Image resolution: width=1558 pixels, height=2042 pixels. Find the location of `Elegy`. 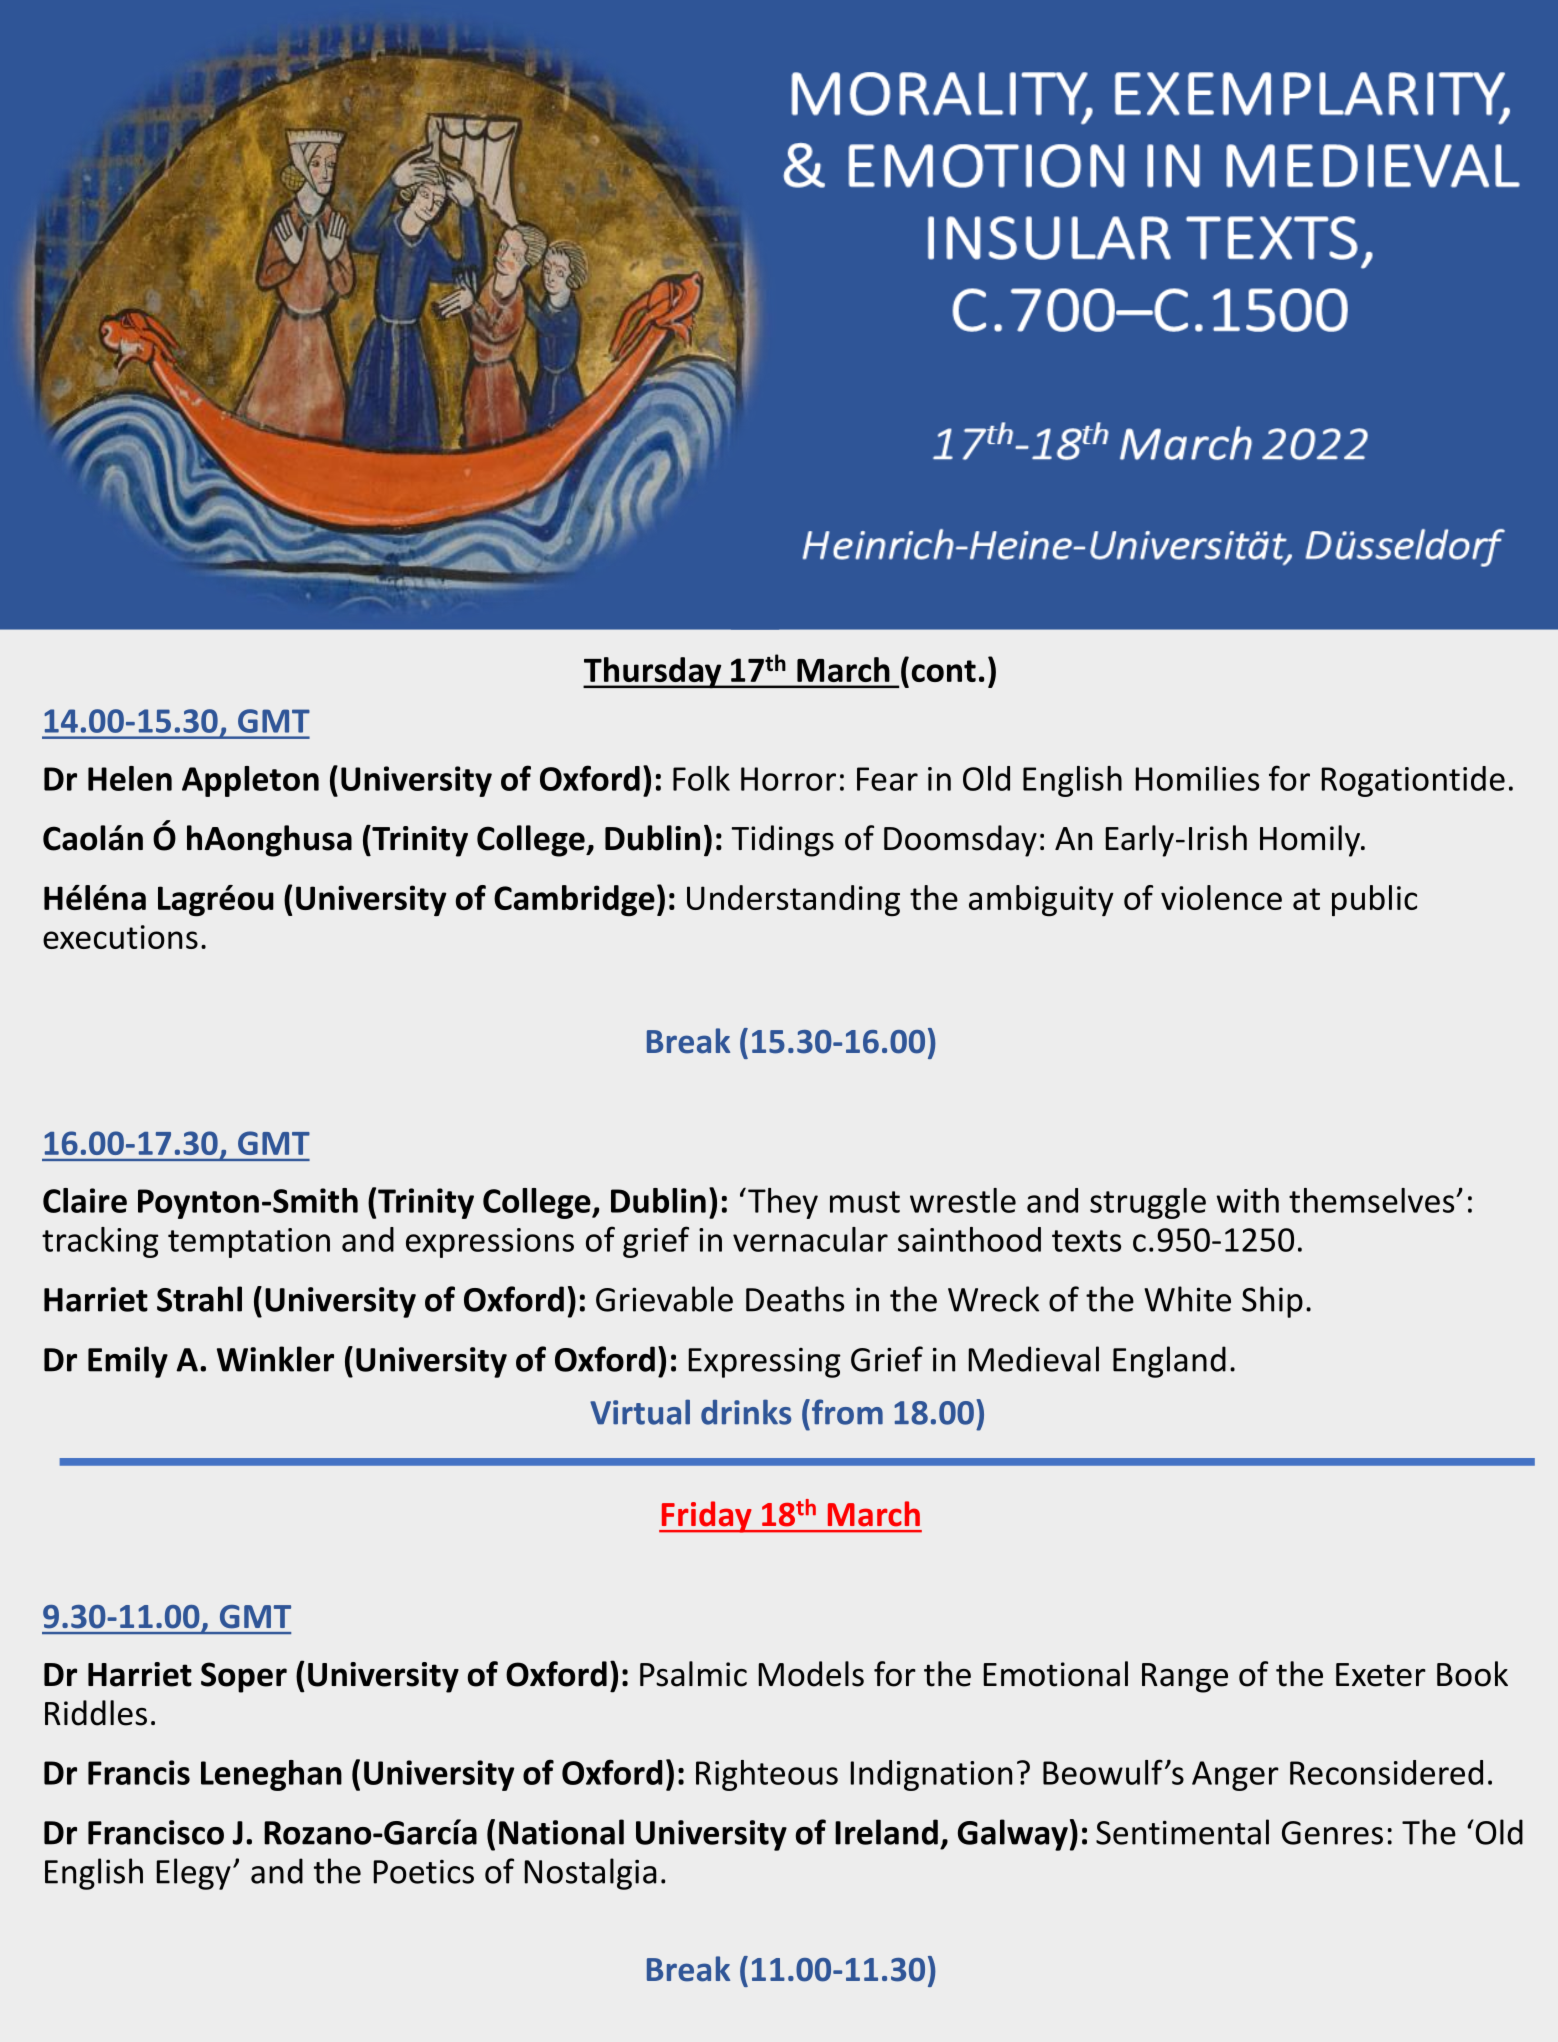

Elegy is located at coordinates (194, 1874).
